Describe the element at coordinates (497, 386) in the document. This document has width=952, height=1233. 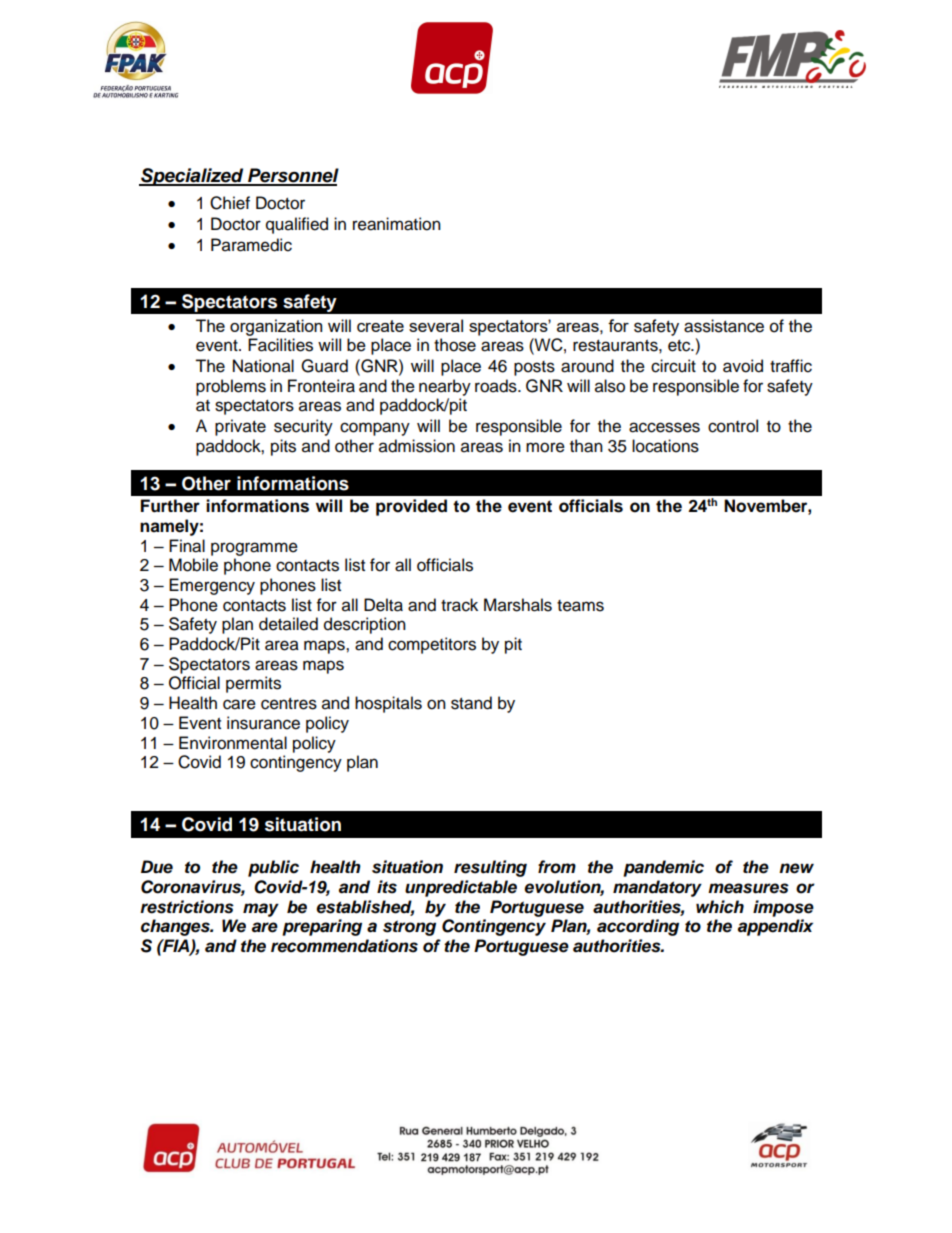
I see `roads` at that location.
